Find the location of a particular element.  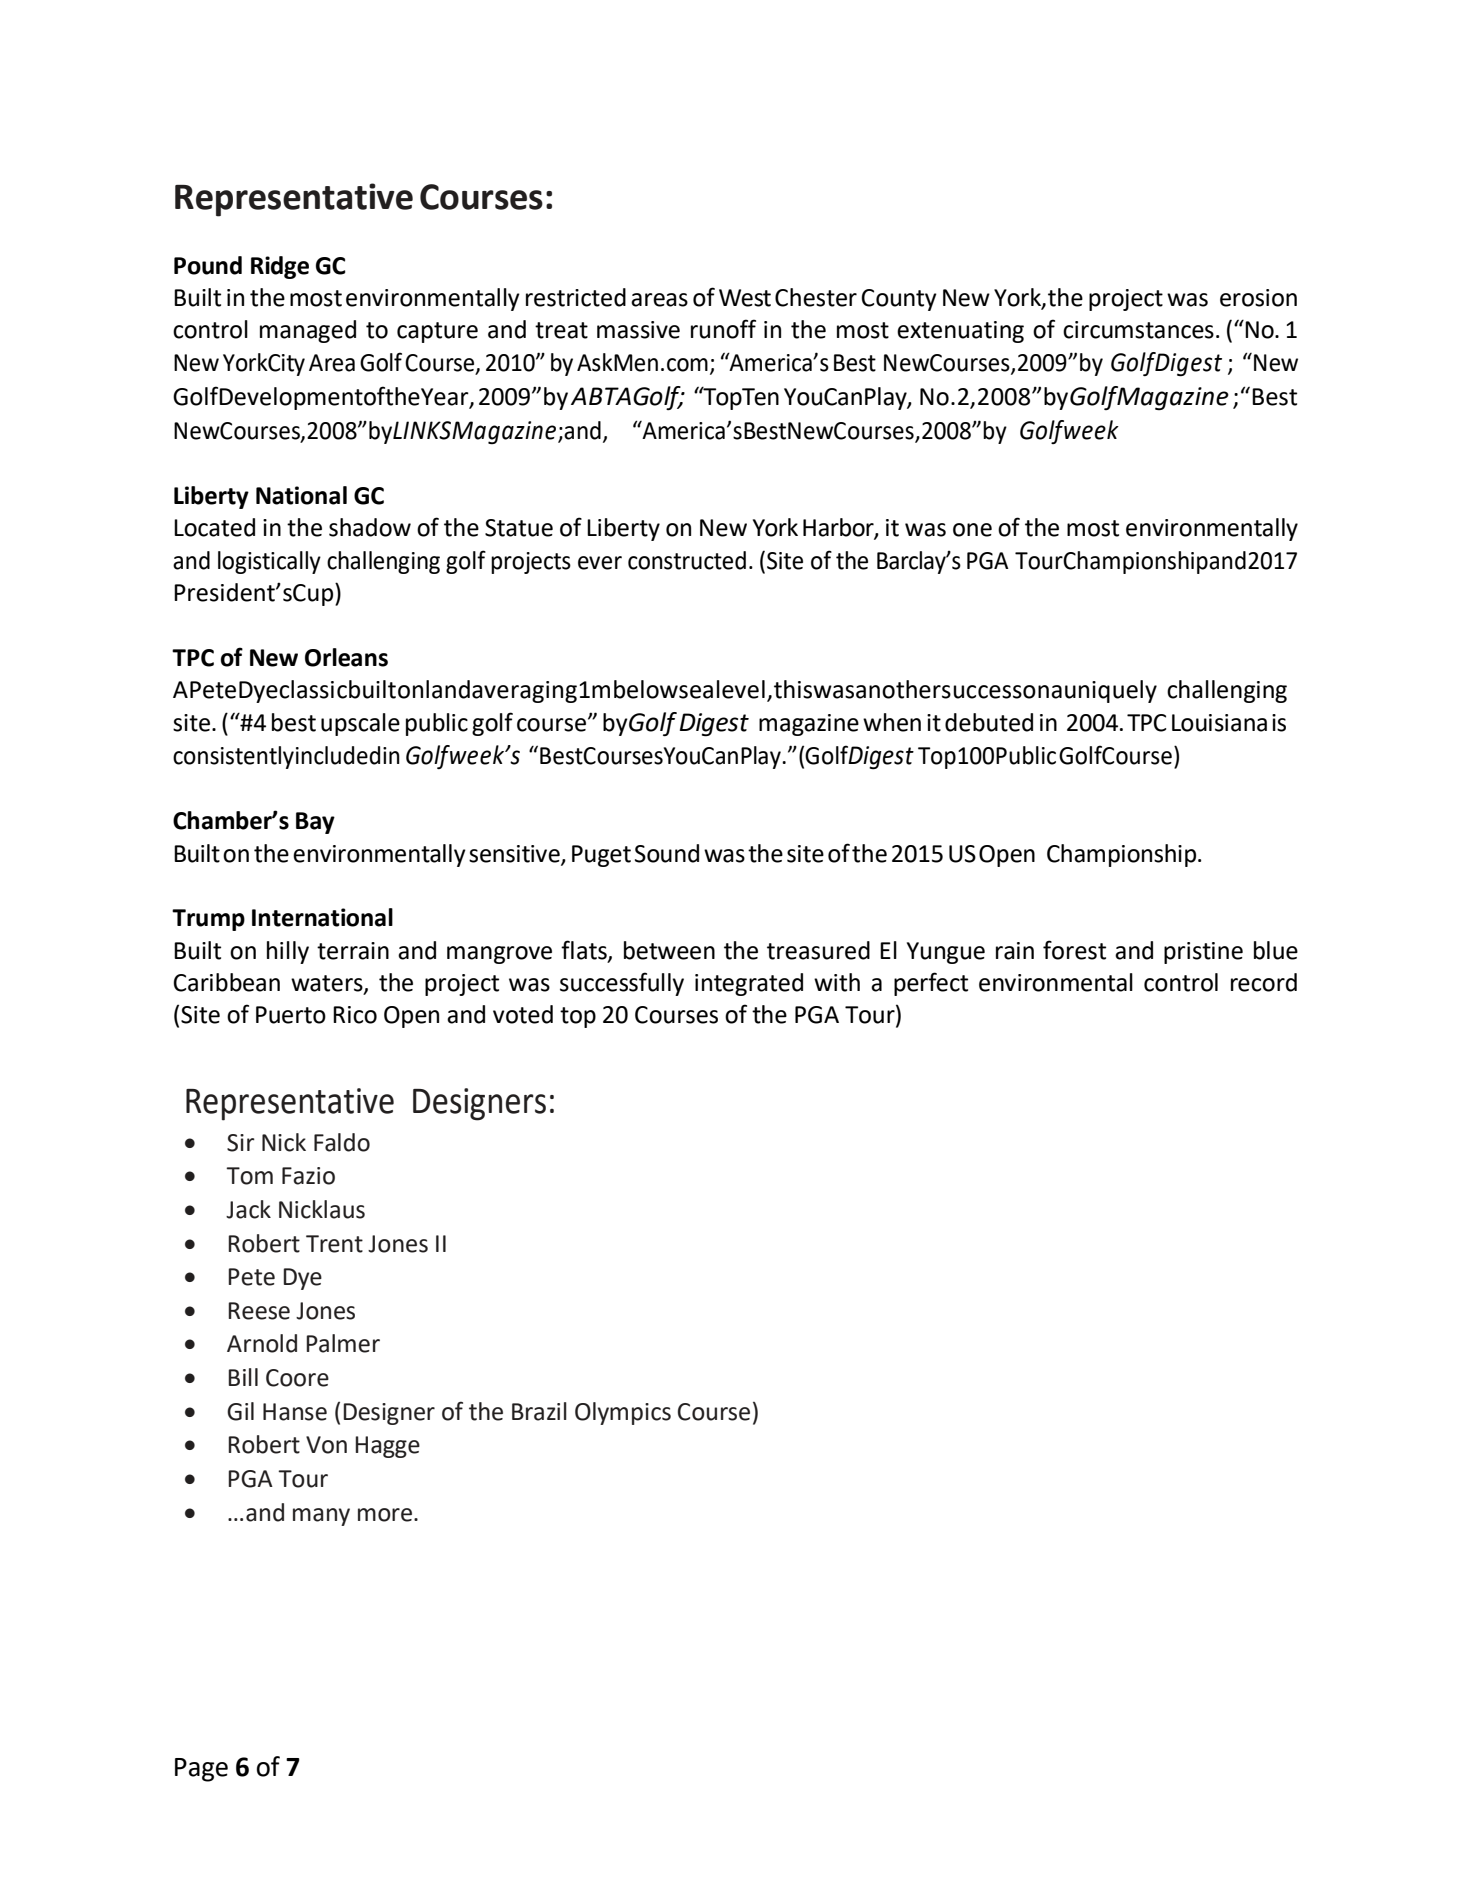

circumstances is located at coordinates (1138, 330).
